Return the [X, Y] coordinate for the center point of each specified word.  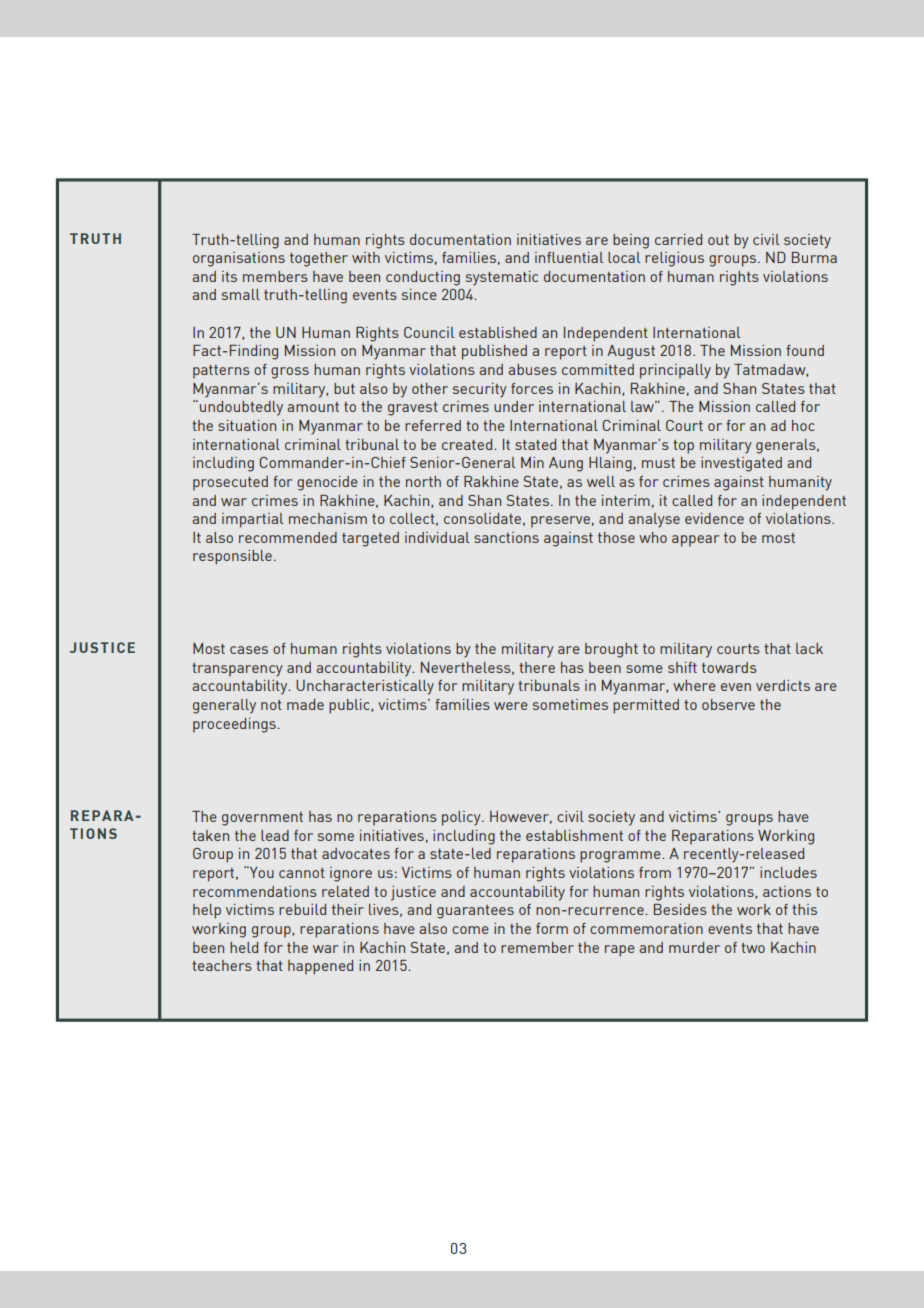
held [244, 947]
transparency [237, 670]
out [718, 240]
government [262, 819]
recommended [288, 537]
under [514, 406]
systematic [502, 278]
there [537, 667]
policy [462, 818]
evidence [714, 518]
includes [788, 872]
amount [313, 407]
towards [729, 667]
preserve [560, 522]
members [275, 276]
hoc [803, 425]
